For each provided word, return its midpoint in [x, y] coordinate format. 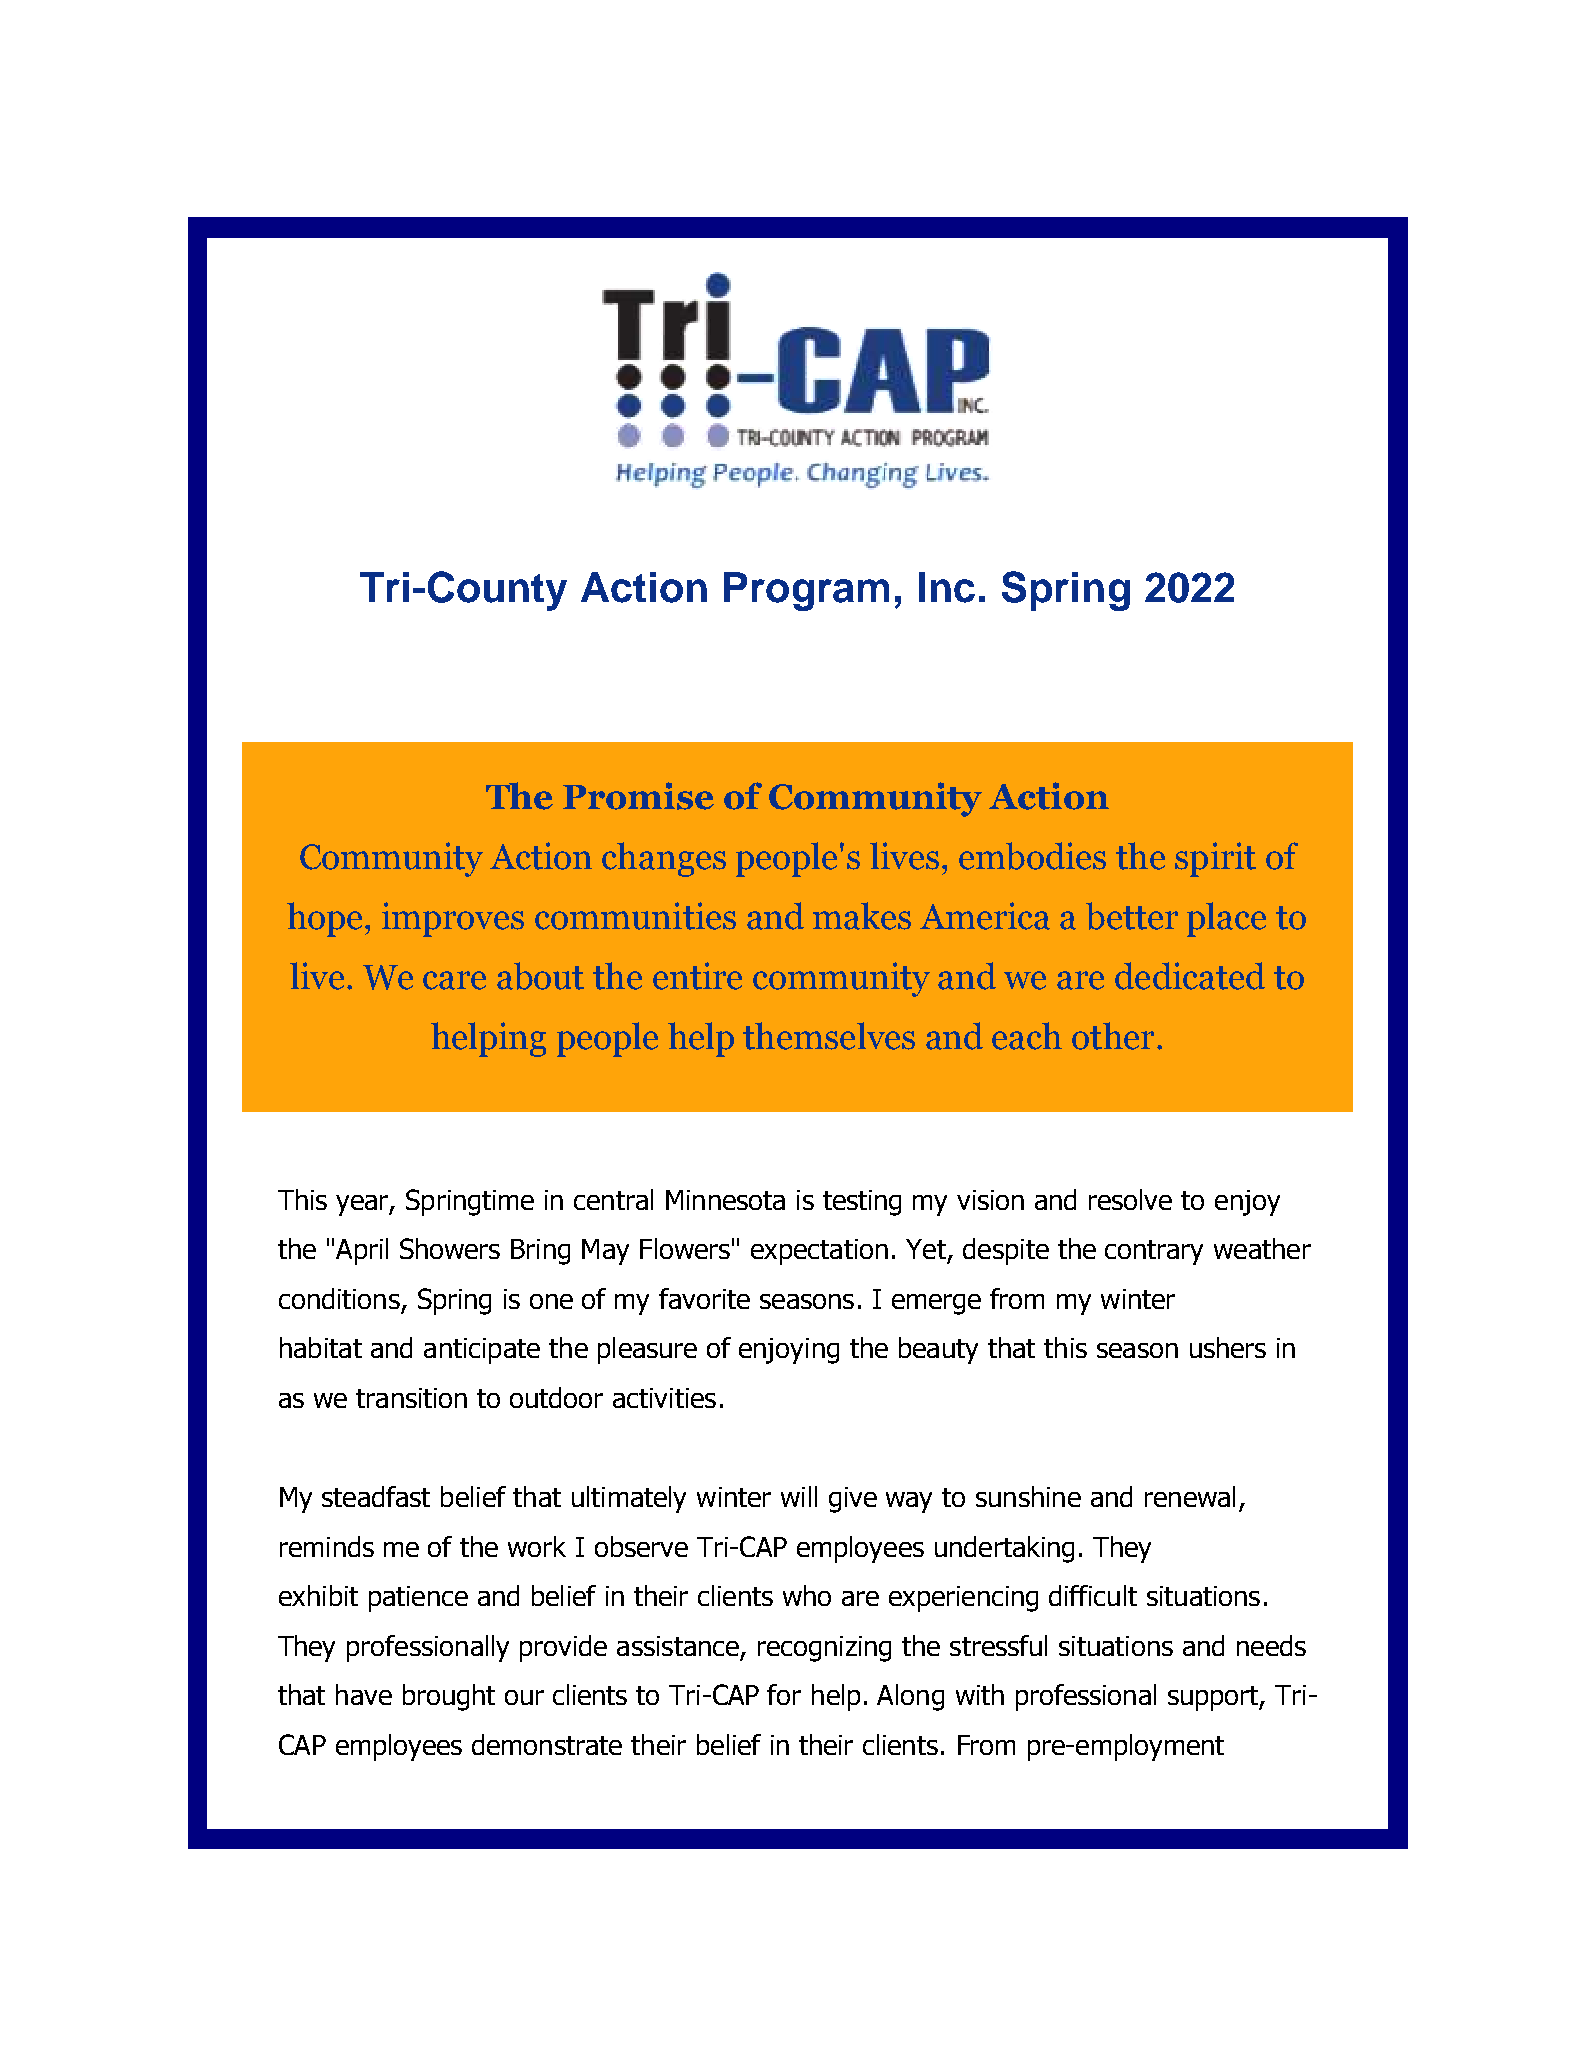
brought [449, 1697]
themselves [829, 1036]
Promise [638, 796]
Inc [947, 587]
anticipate [482, 1351]
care [454, 980]
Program [806, 591]
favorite [704, 1298]
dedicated [1190, 976]
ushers [1228, 1347]
